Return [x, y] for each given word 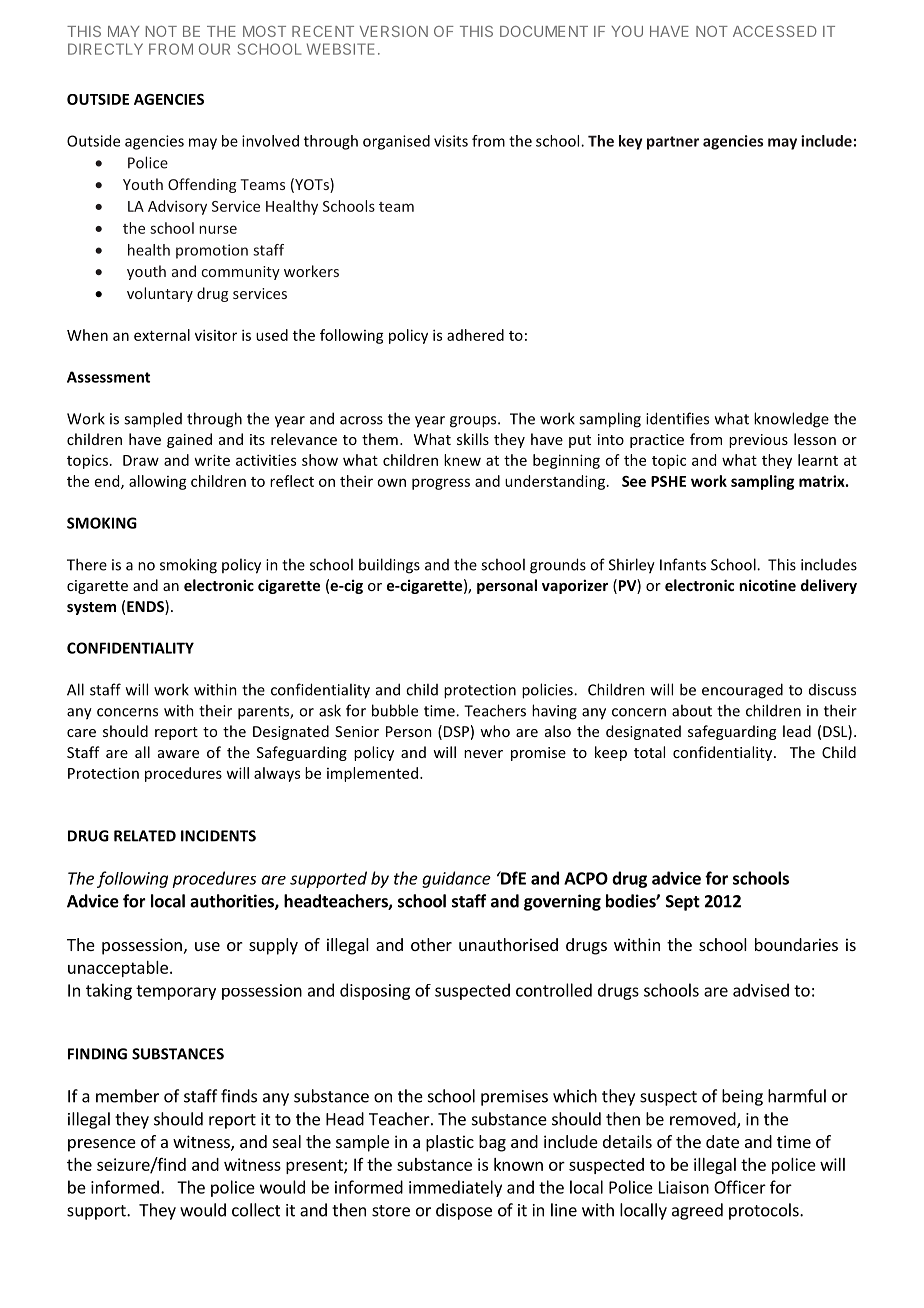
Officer [740, 1187]
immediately [455, 1188]
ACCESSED [775, 31]
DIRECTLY [105, 49]
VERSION [394, 31]
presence [102, 1145]
